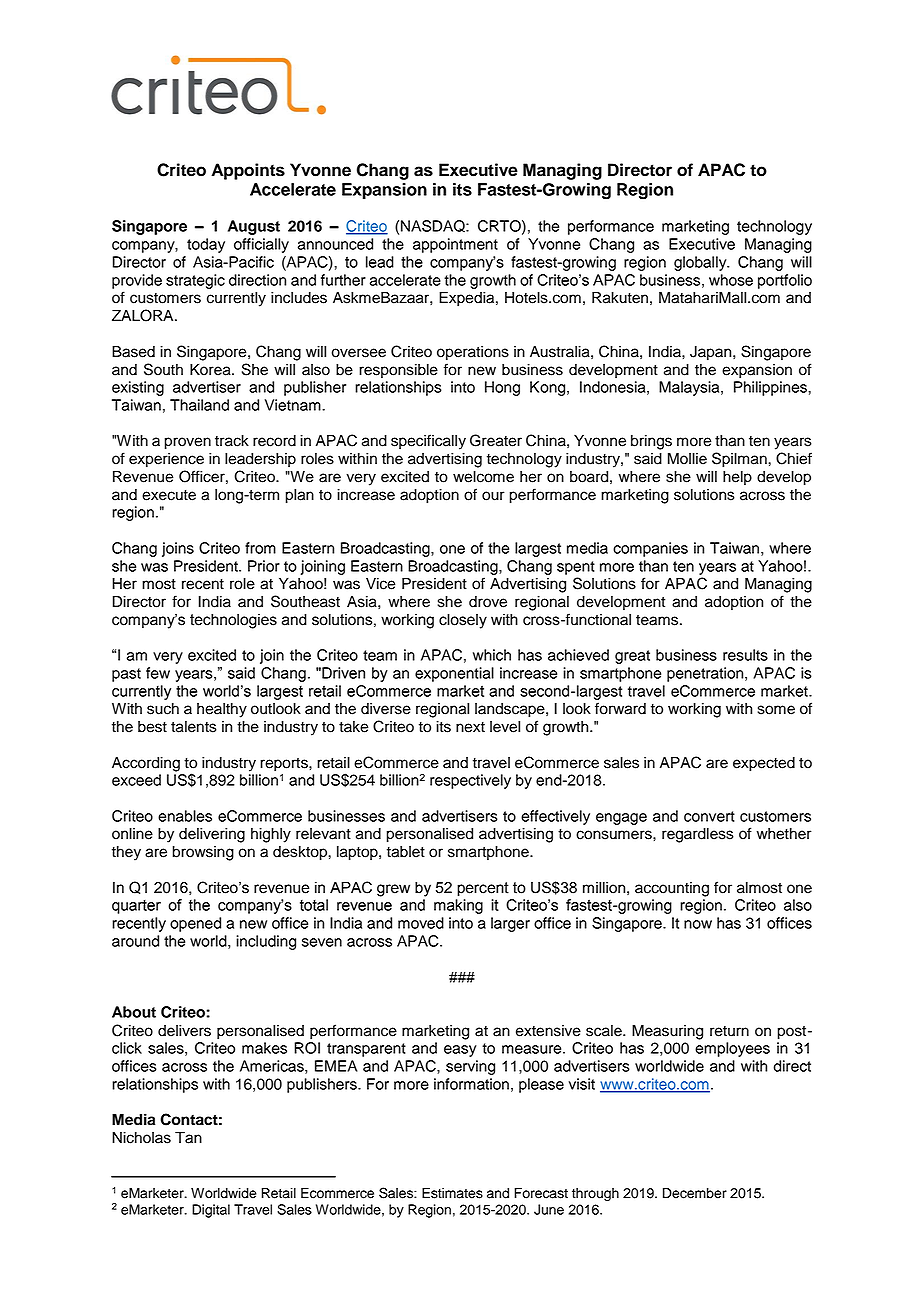  I want to click on percent, so click(483, 889).
